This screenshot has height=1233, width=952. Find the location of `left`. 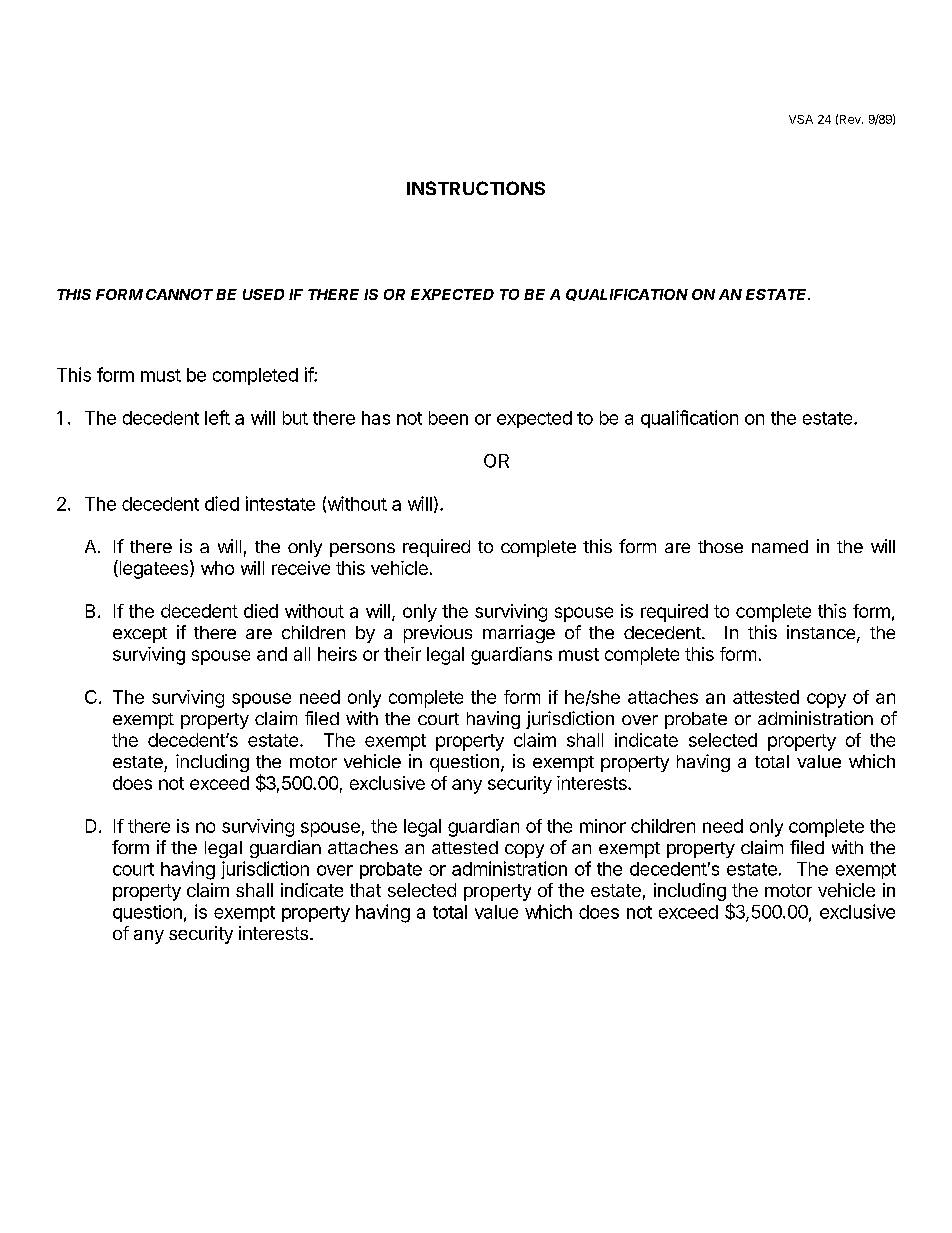

left is located at coordinates (217, 417).
